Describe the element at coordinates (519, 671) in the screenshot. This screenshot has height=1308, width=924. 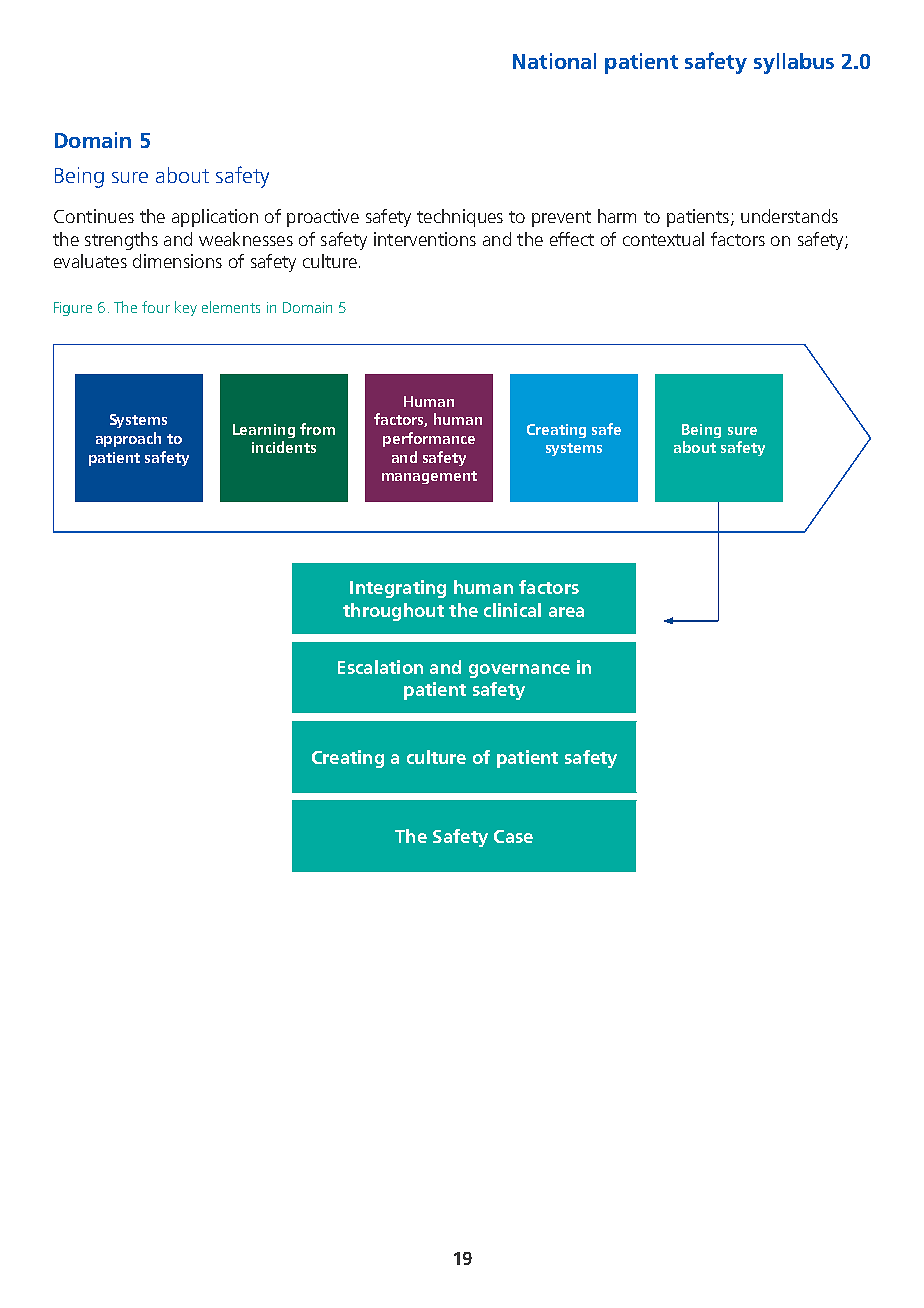
I see `governance` at that location.
